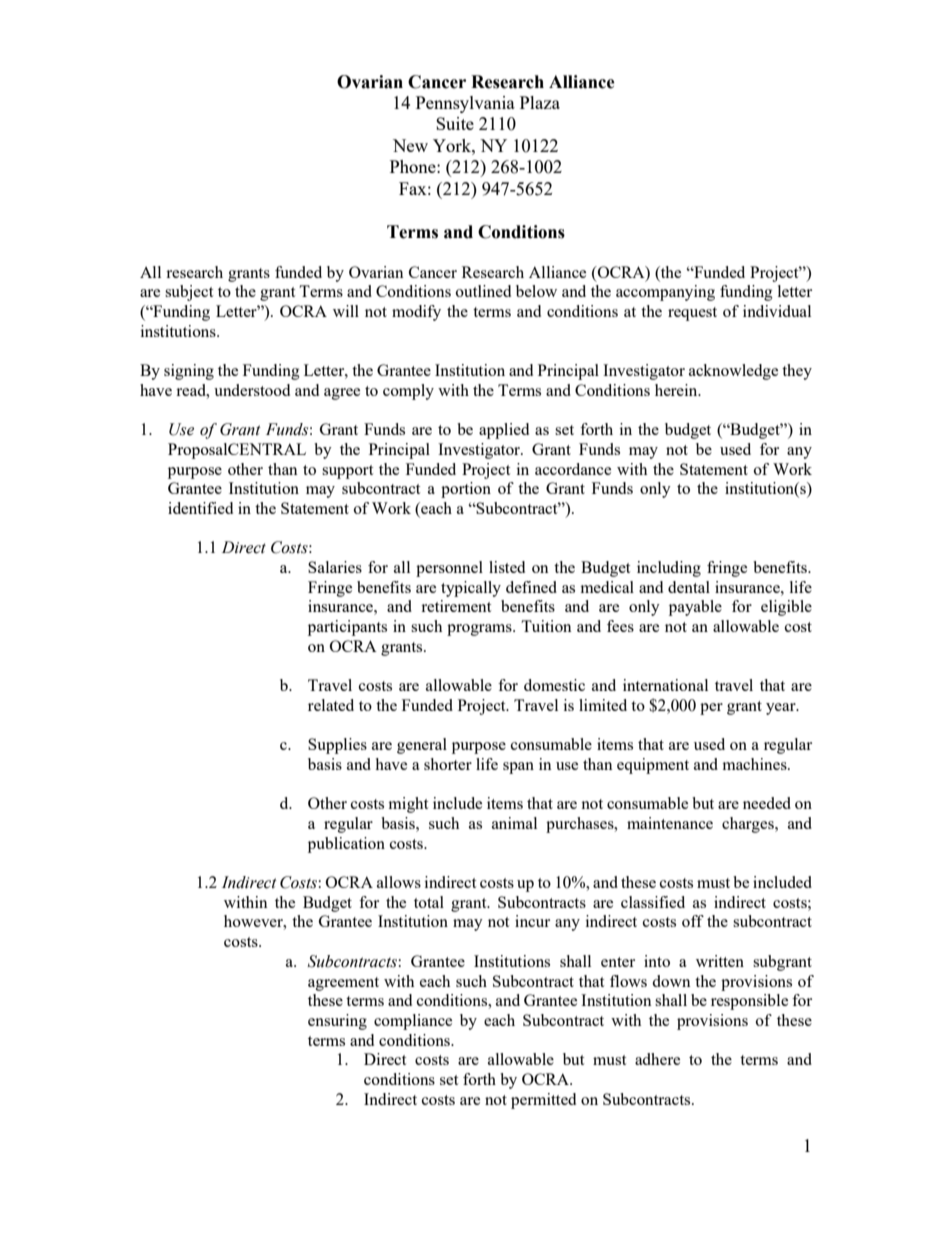 Image resolution: width=952 pixels, height=1233 pixels. Describe the element at coordinates (337, 1022) in the screenshot. I see `ensuring` at that location.
